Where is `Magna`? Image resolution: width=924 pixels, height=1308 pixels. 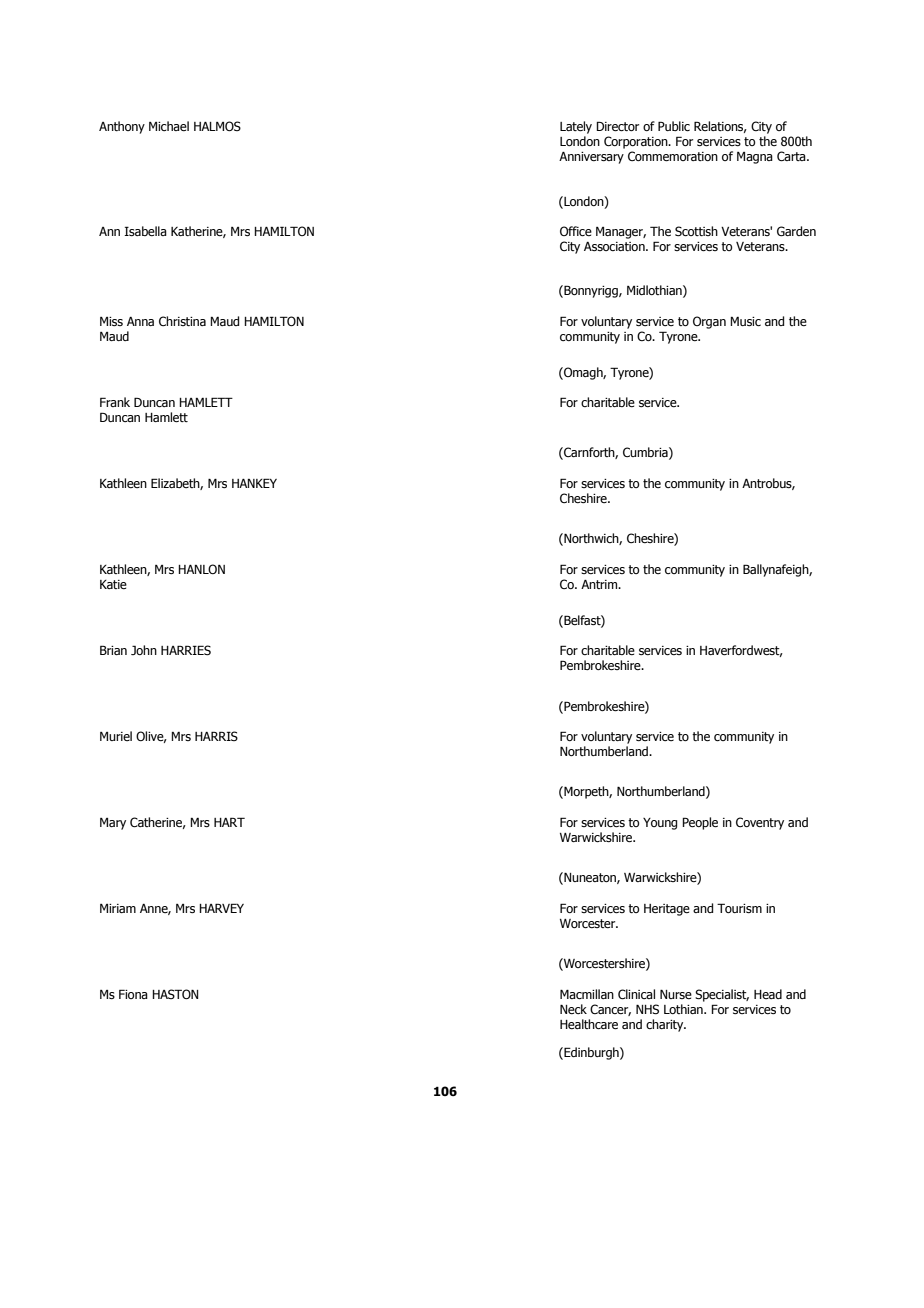
Magna is located at coordinates (755, 158).
